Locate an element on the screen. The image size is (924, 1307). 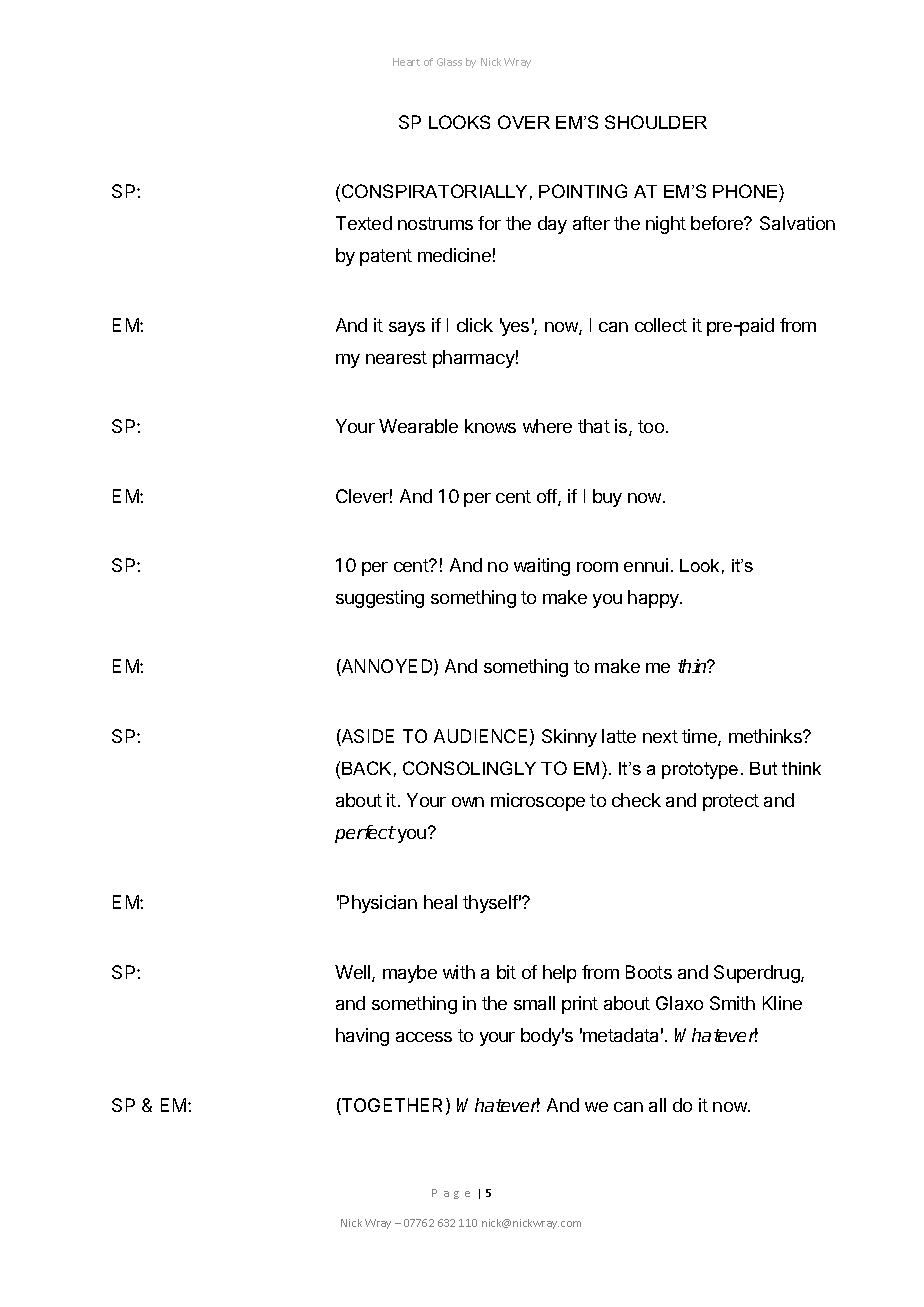
Heart is located at coordinates (406, 62).
